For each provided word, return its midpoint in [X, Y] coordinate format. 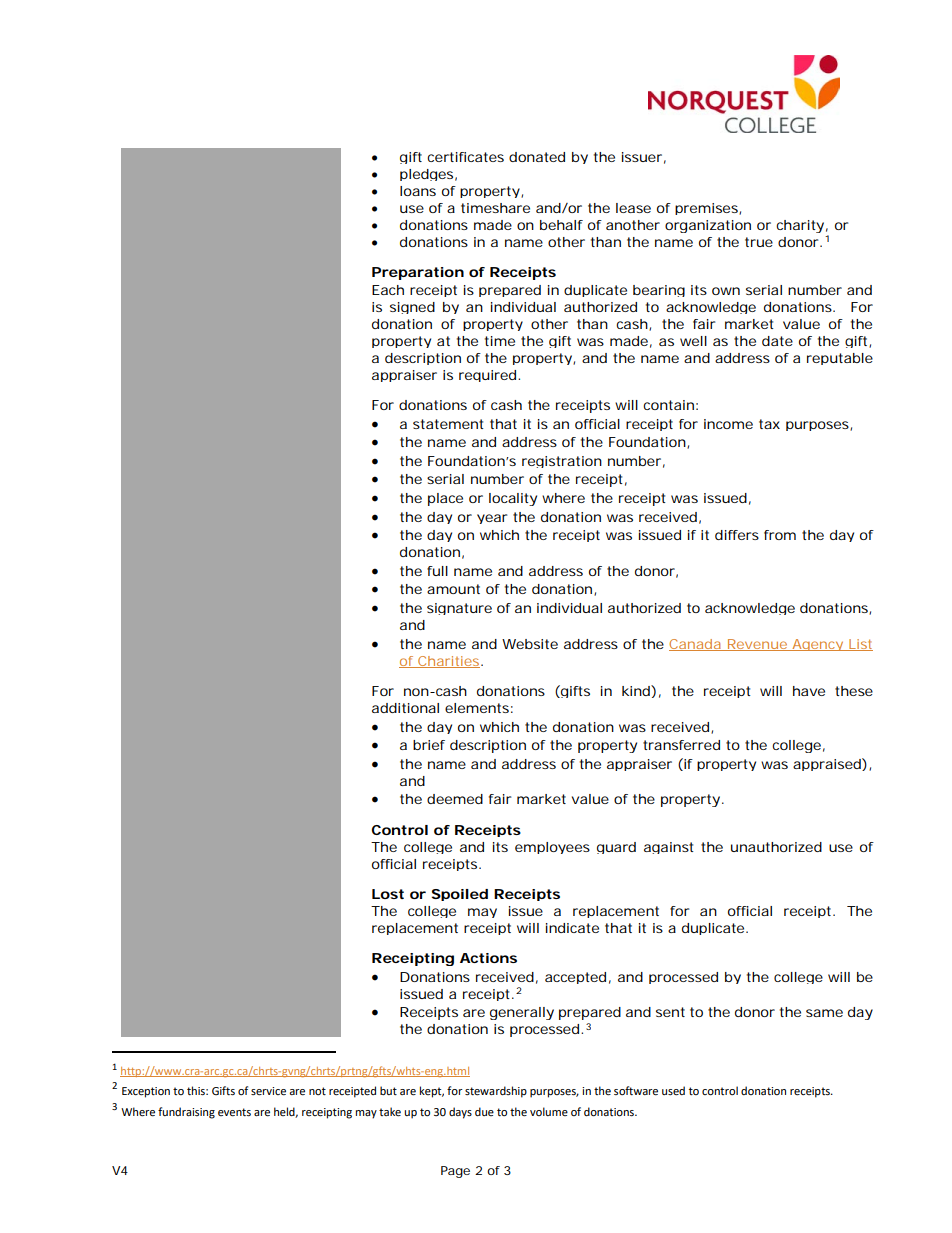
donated [537, 157]
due [484, 1111]
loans [418, 191]
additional [405, 708]
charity [800, 226]
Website [530, 644]
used [673, 1091]
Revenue [756, 645]
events [234, 1112]
